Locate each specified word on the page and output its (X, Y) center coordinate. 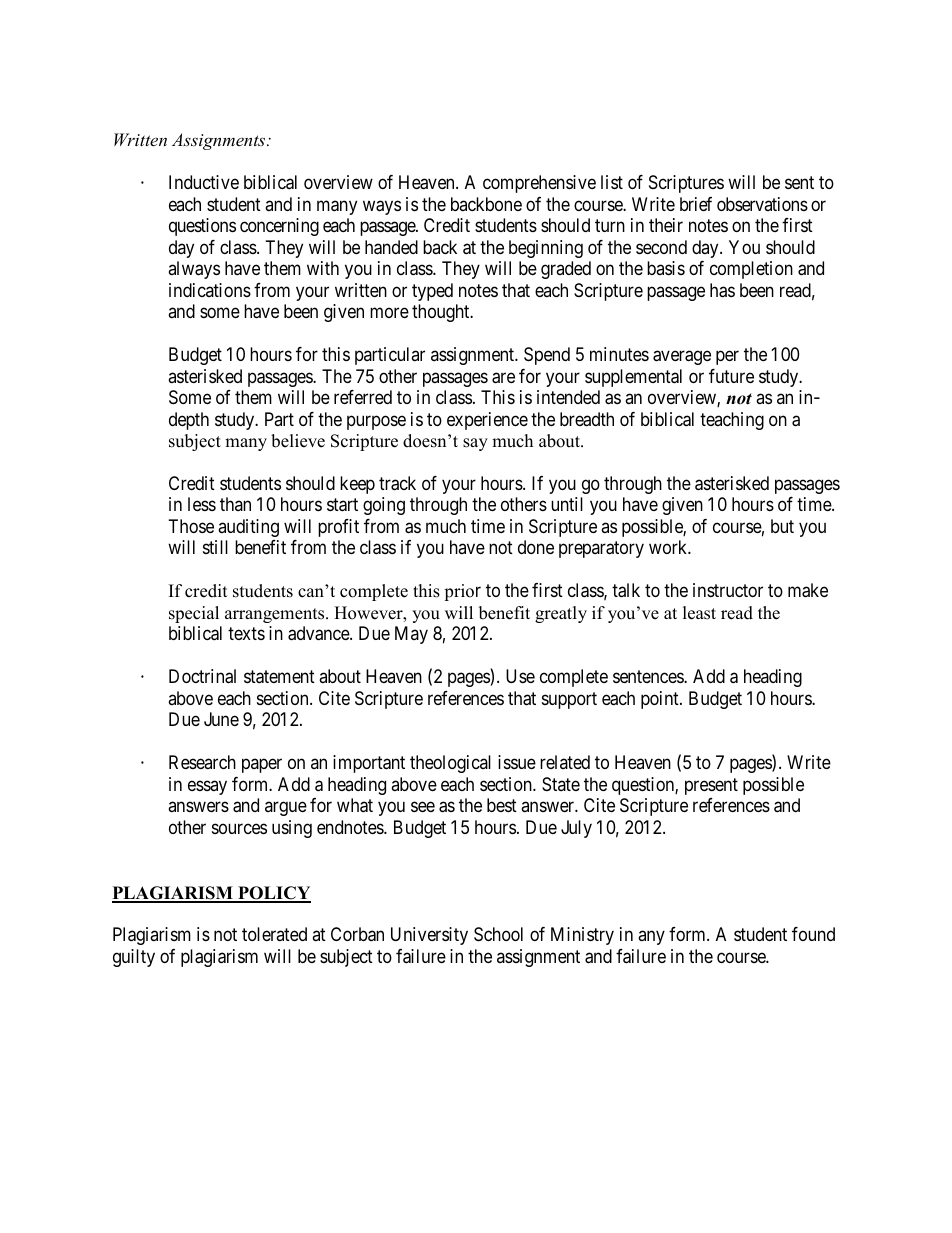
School (498, 934)
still (215, 547)
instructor (728, 590)
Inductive (204, 182)
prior (462, 592)
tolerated (274, 934)
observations (762, 204)
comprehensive (539, 184)
